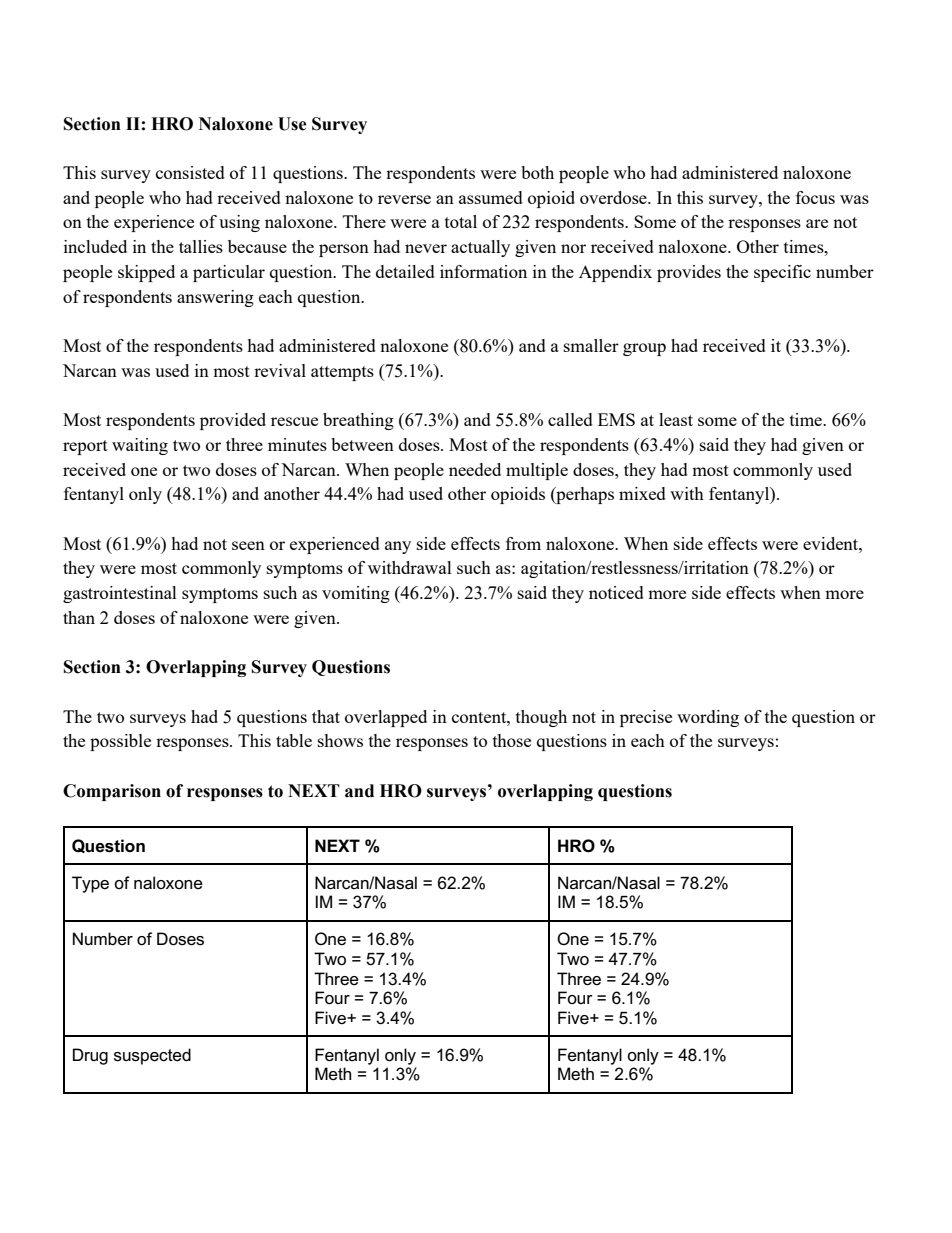  I want to click on provided, so click(233, 421).
